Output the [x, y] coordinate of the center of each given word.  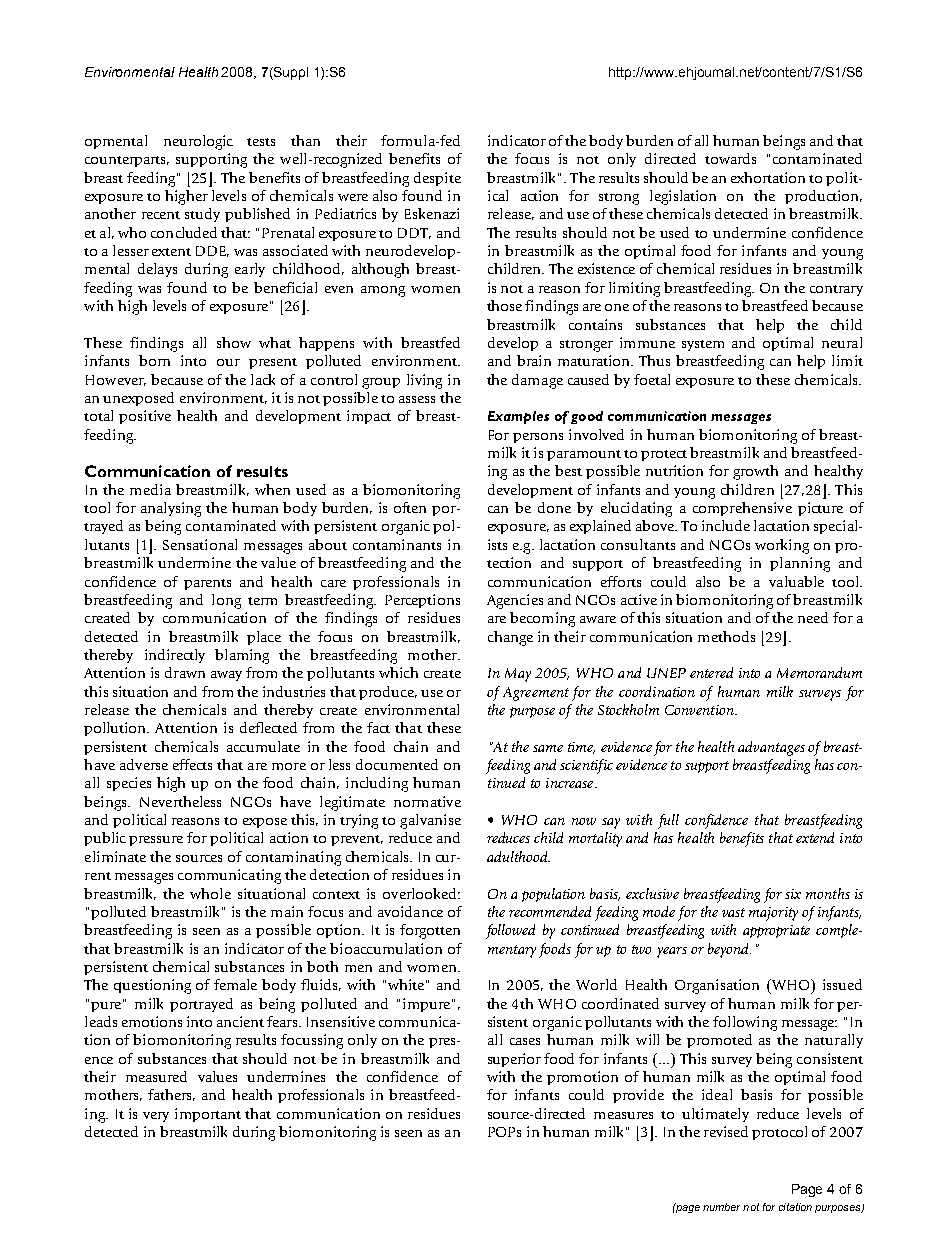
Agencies [515, 601]
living [424, 381]
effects [192, 764]
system [703, 345]
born [154, 360]
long [226, 601]
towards [730, 158]
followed [510, 931]
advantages [771, 748]
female [235, 984]
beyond [729, 950]
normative [427, 801]
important [208, 1115]
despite [437, 179]
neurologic [198, 142]
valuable [796, 581]
